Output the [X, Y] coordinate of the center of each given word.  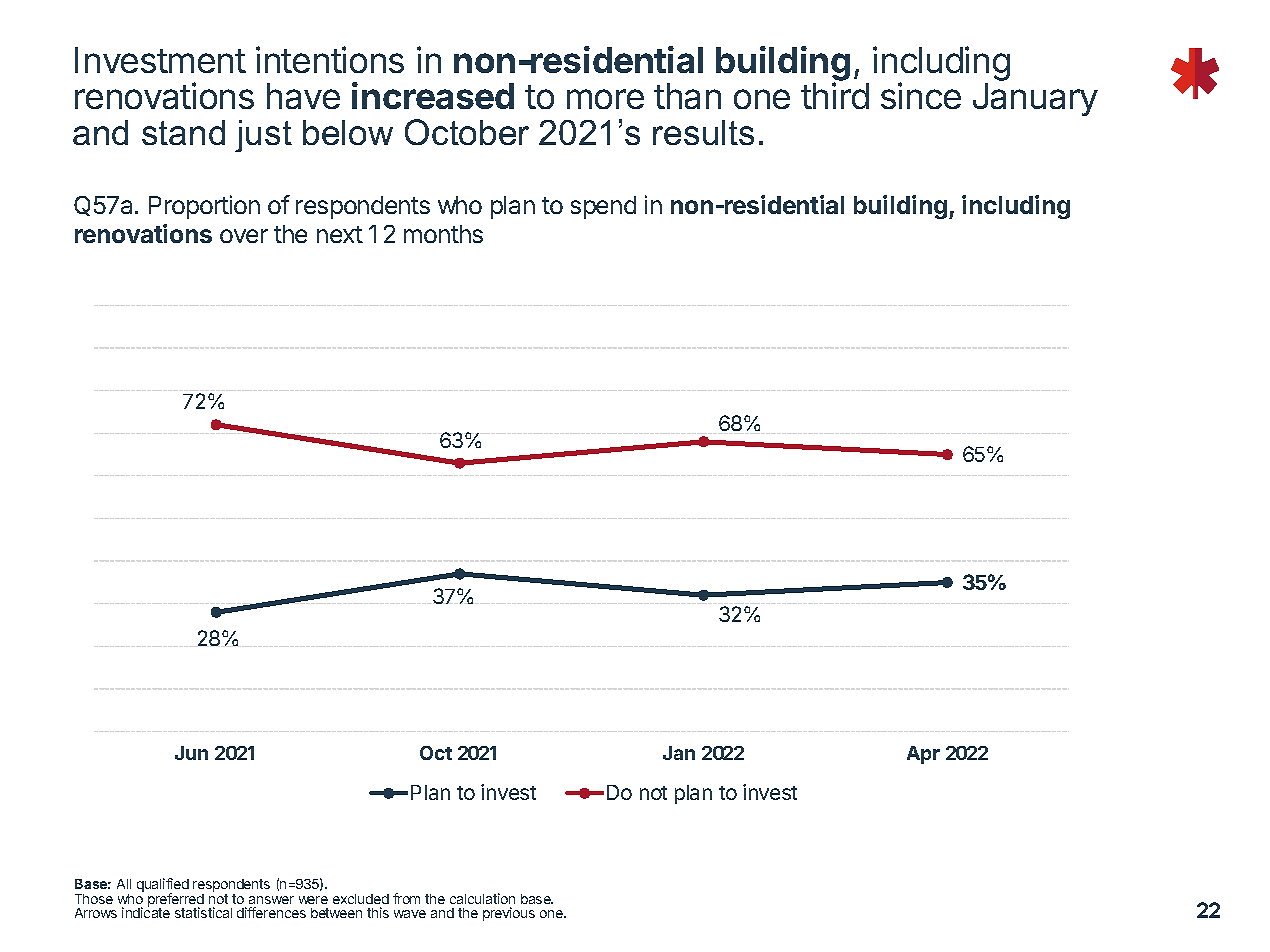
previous [509, 914]
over [244, 236]
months [443, 234]
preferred [176, 901]
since [921, 95]
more [605, 99]
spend [603, 207]
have [303, 96]
